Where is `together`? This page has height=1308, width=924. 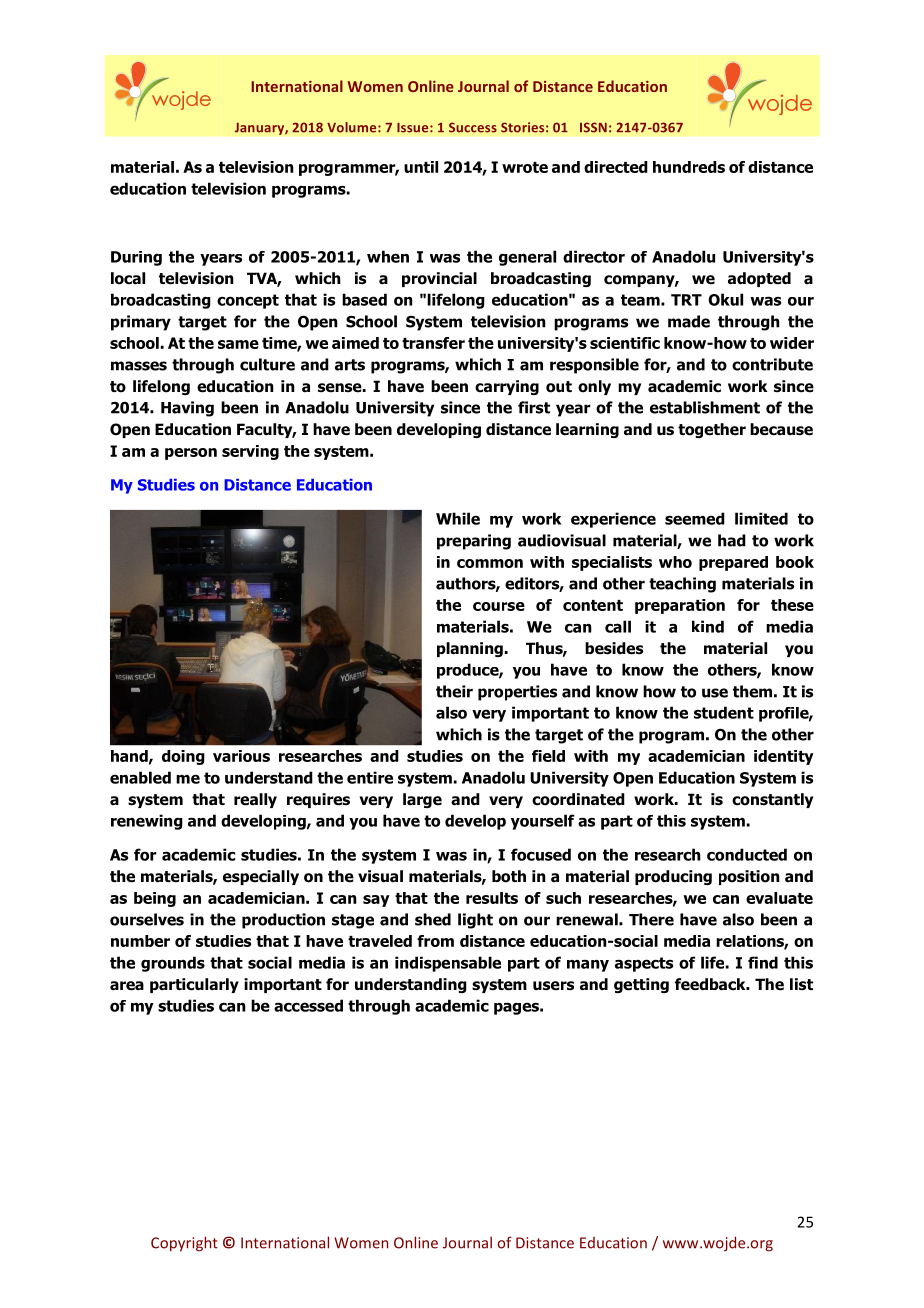 together is located at coordinates (712, 430).
